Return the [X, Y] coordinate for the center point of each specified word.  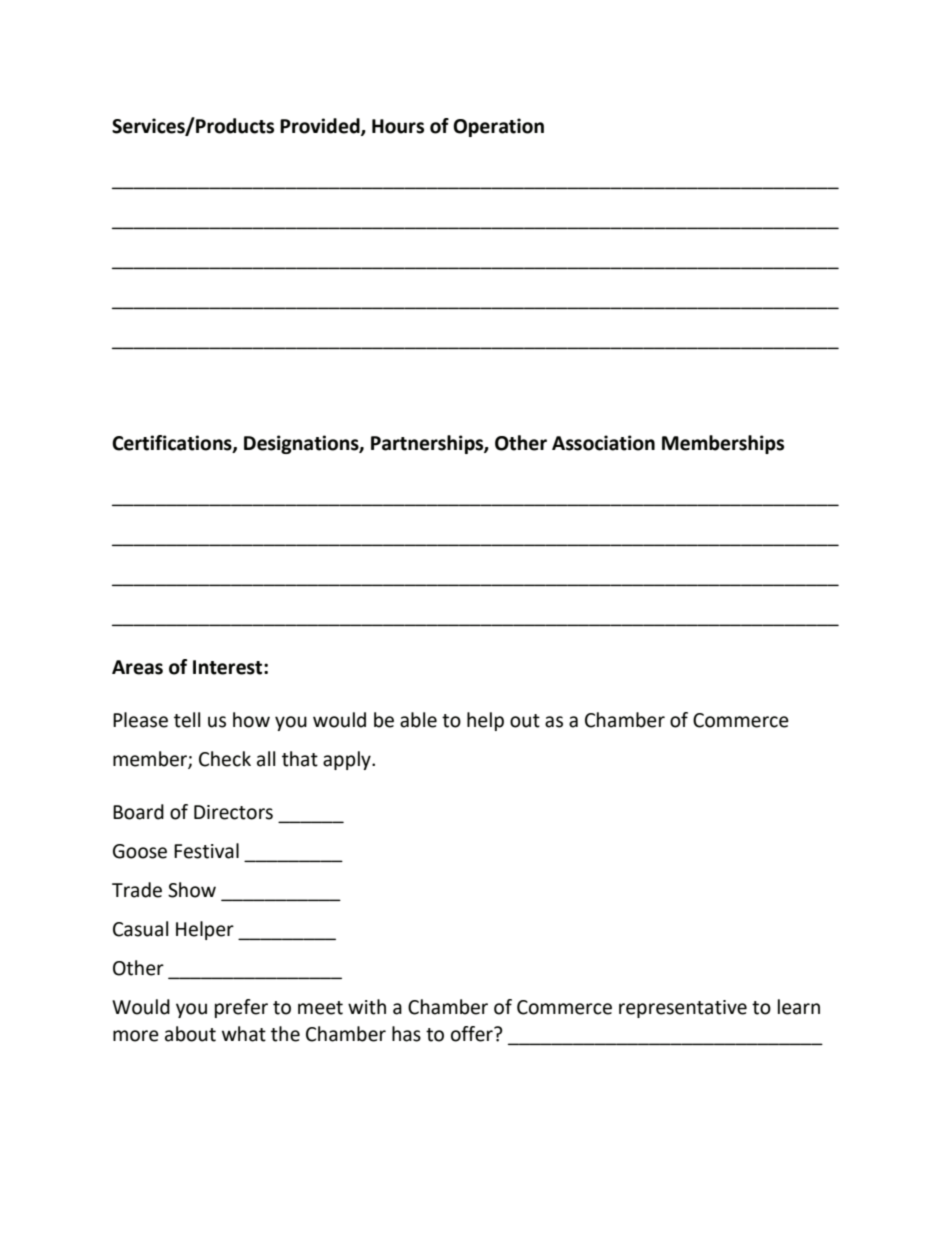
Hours [398, 126]
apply [348, 760]
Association [603, 443]
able [418, 720]
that [300, 759]
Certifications [173, 443]
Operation [498, 127]
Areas [137, 667]
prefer [241, 1008]
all [266, 759]
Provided [321, 127]
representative [683, 1009]
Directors [233, 812]
